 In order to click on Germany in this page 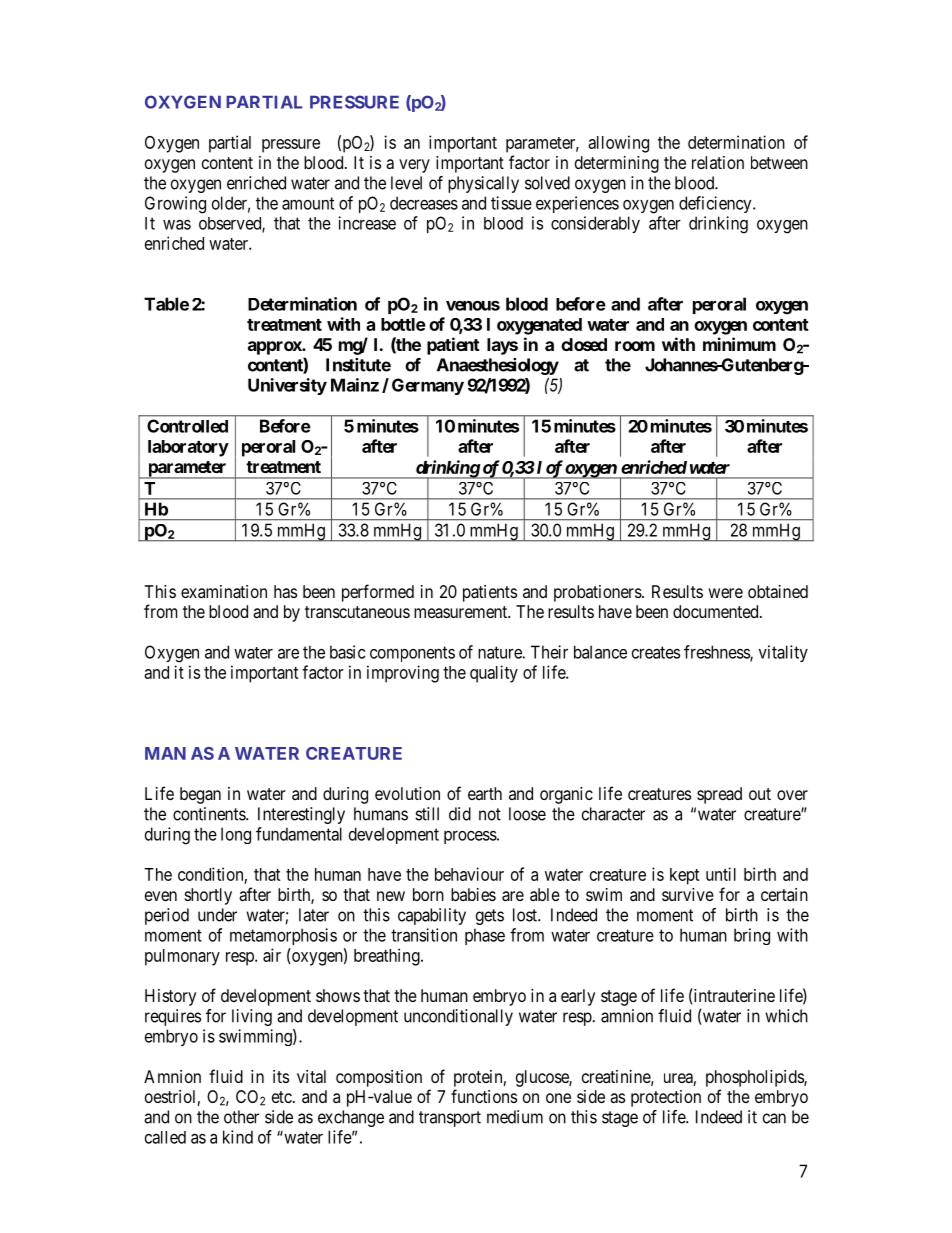, I will do `click(428, 386)`.
